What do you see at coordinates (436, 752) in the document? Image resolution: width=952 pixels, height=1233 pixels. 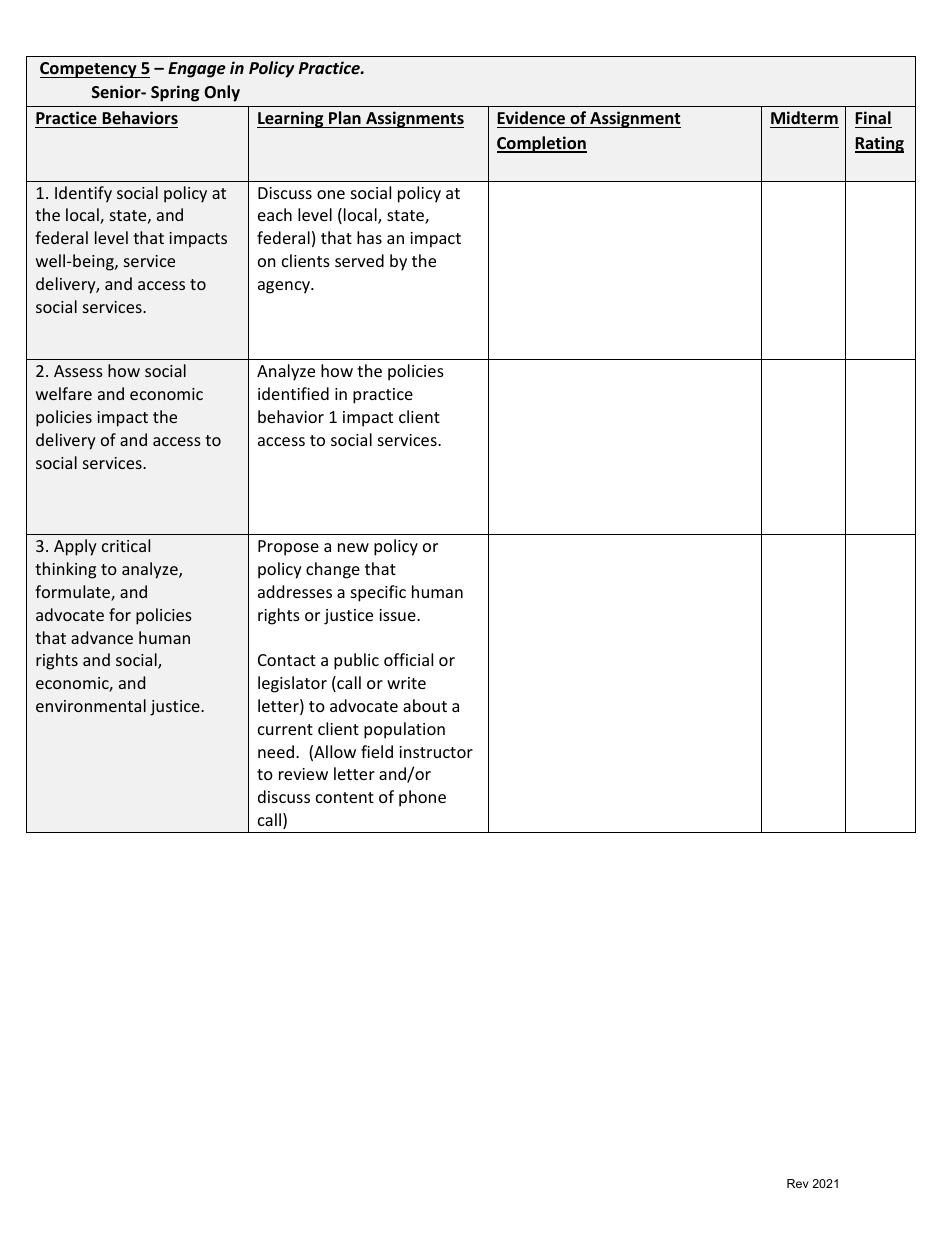 I see `instructor` at bounding box center [436, 752].
